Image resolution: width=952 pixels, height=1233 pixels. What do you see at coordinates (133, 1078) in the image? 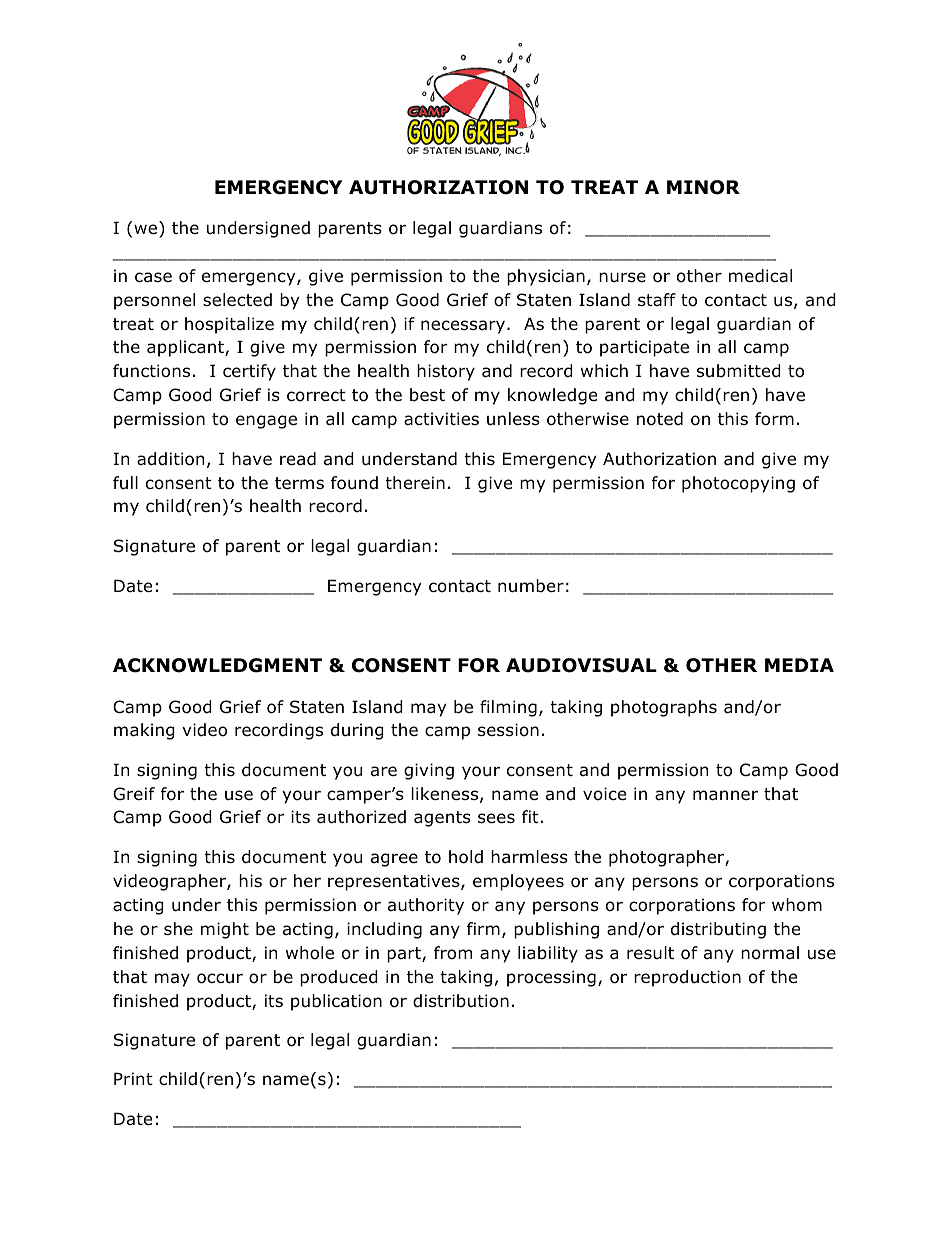
I see `Print` at bounding box center [133, 1078].
